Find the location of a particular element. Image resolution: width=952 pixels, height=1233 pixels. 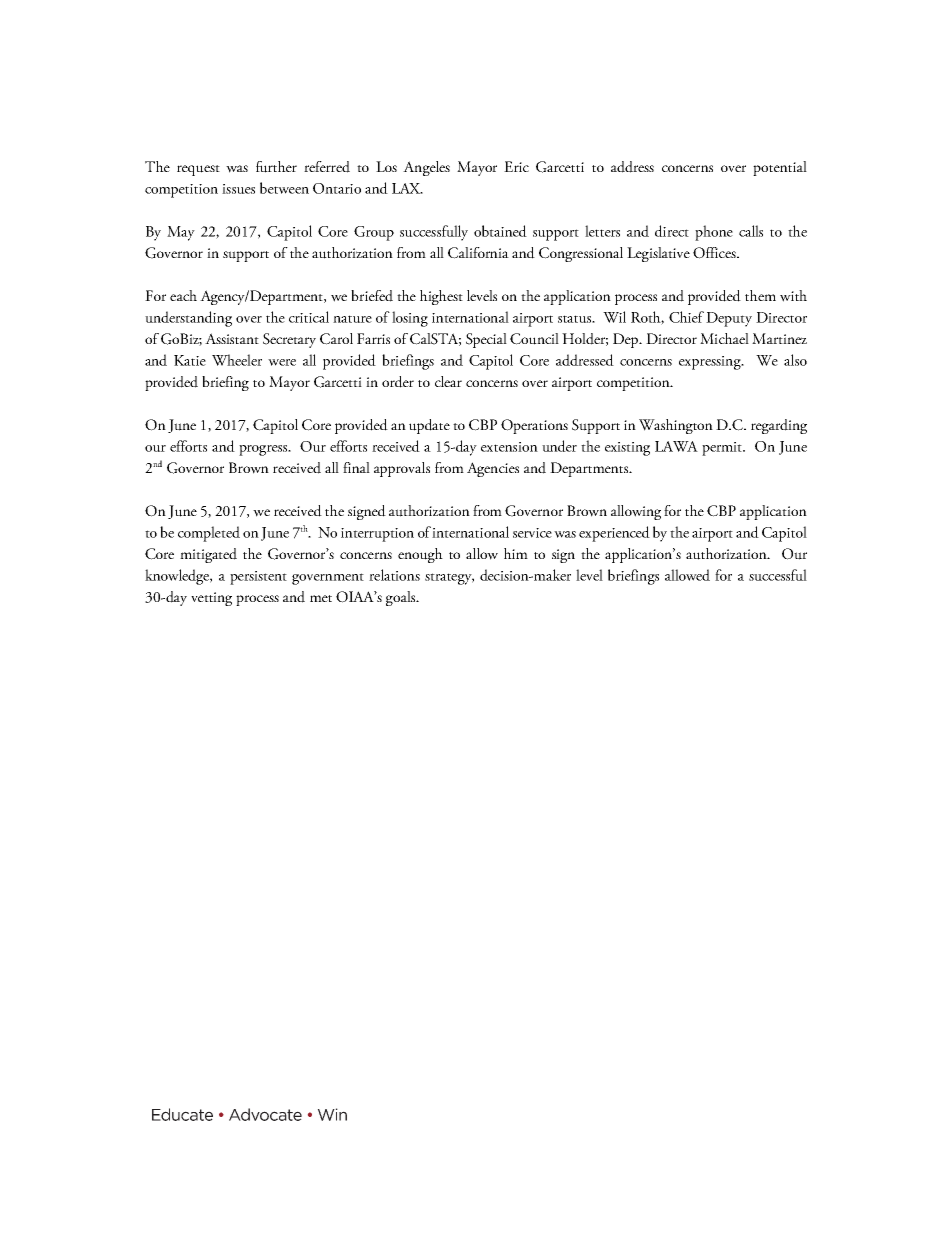

experienced is located at coordinates (614, 534).
